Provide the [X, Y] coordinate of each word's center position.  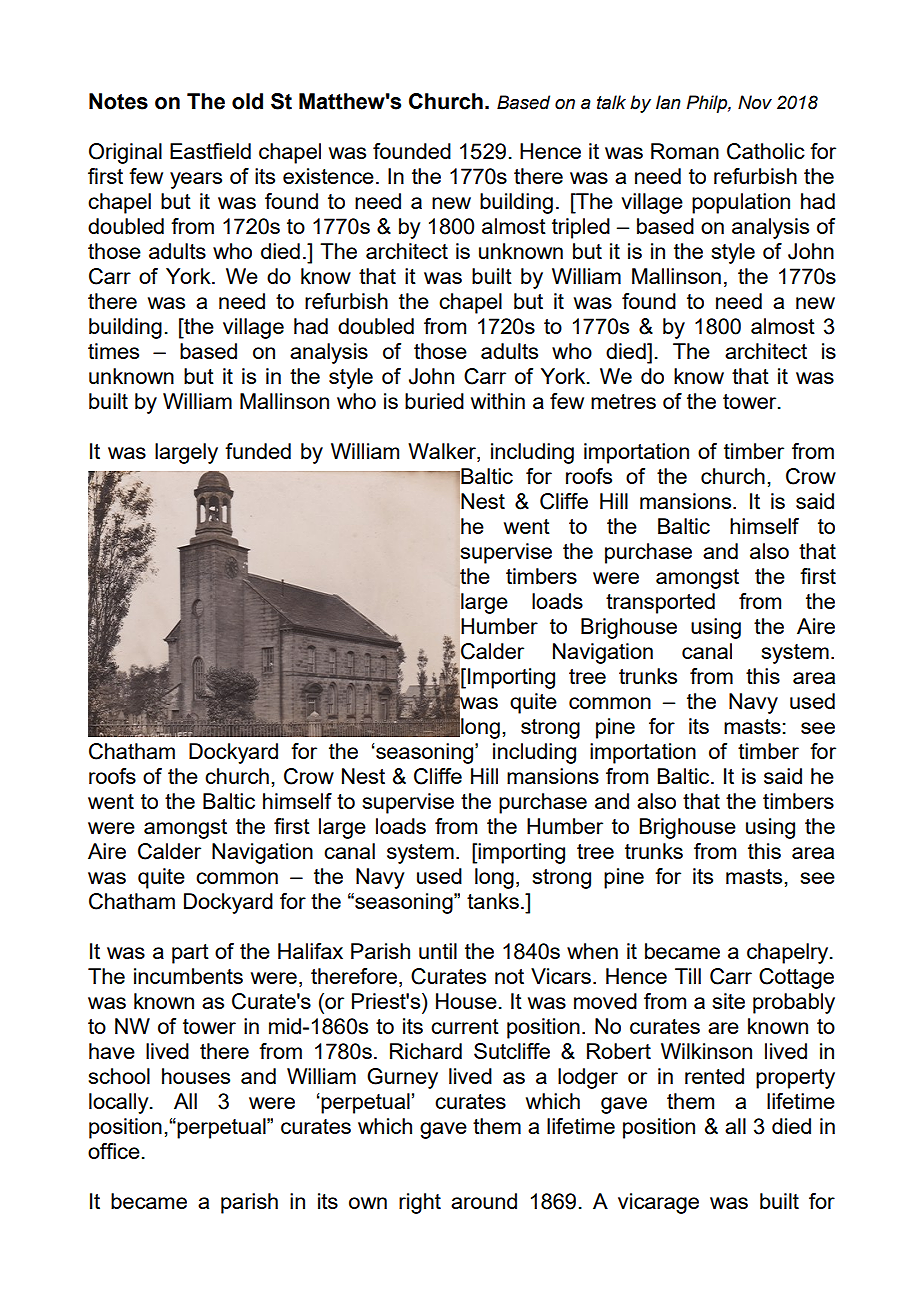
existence [328, 176]
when [592, 951]
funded [258, 451]
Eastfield [210, 151]
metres [623, 401]
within [498, 401]
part [190, 954]
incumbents [188, 976]
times [113, 351]
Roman [685, 151]
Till [688, 976]
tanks [493, 901]
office [114, 1151]
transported [660, 603]
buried [434, 401]
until [438, 951]
